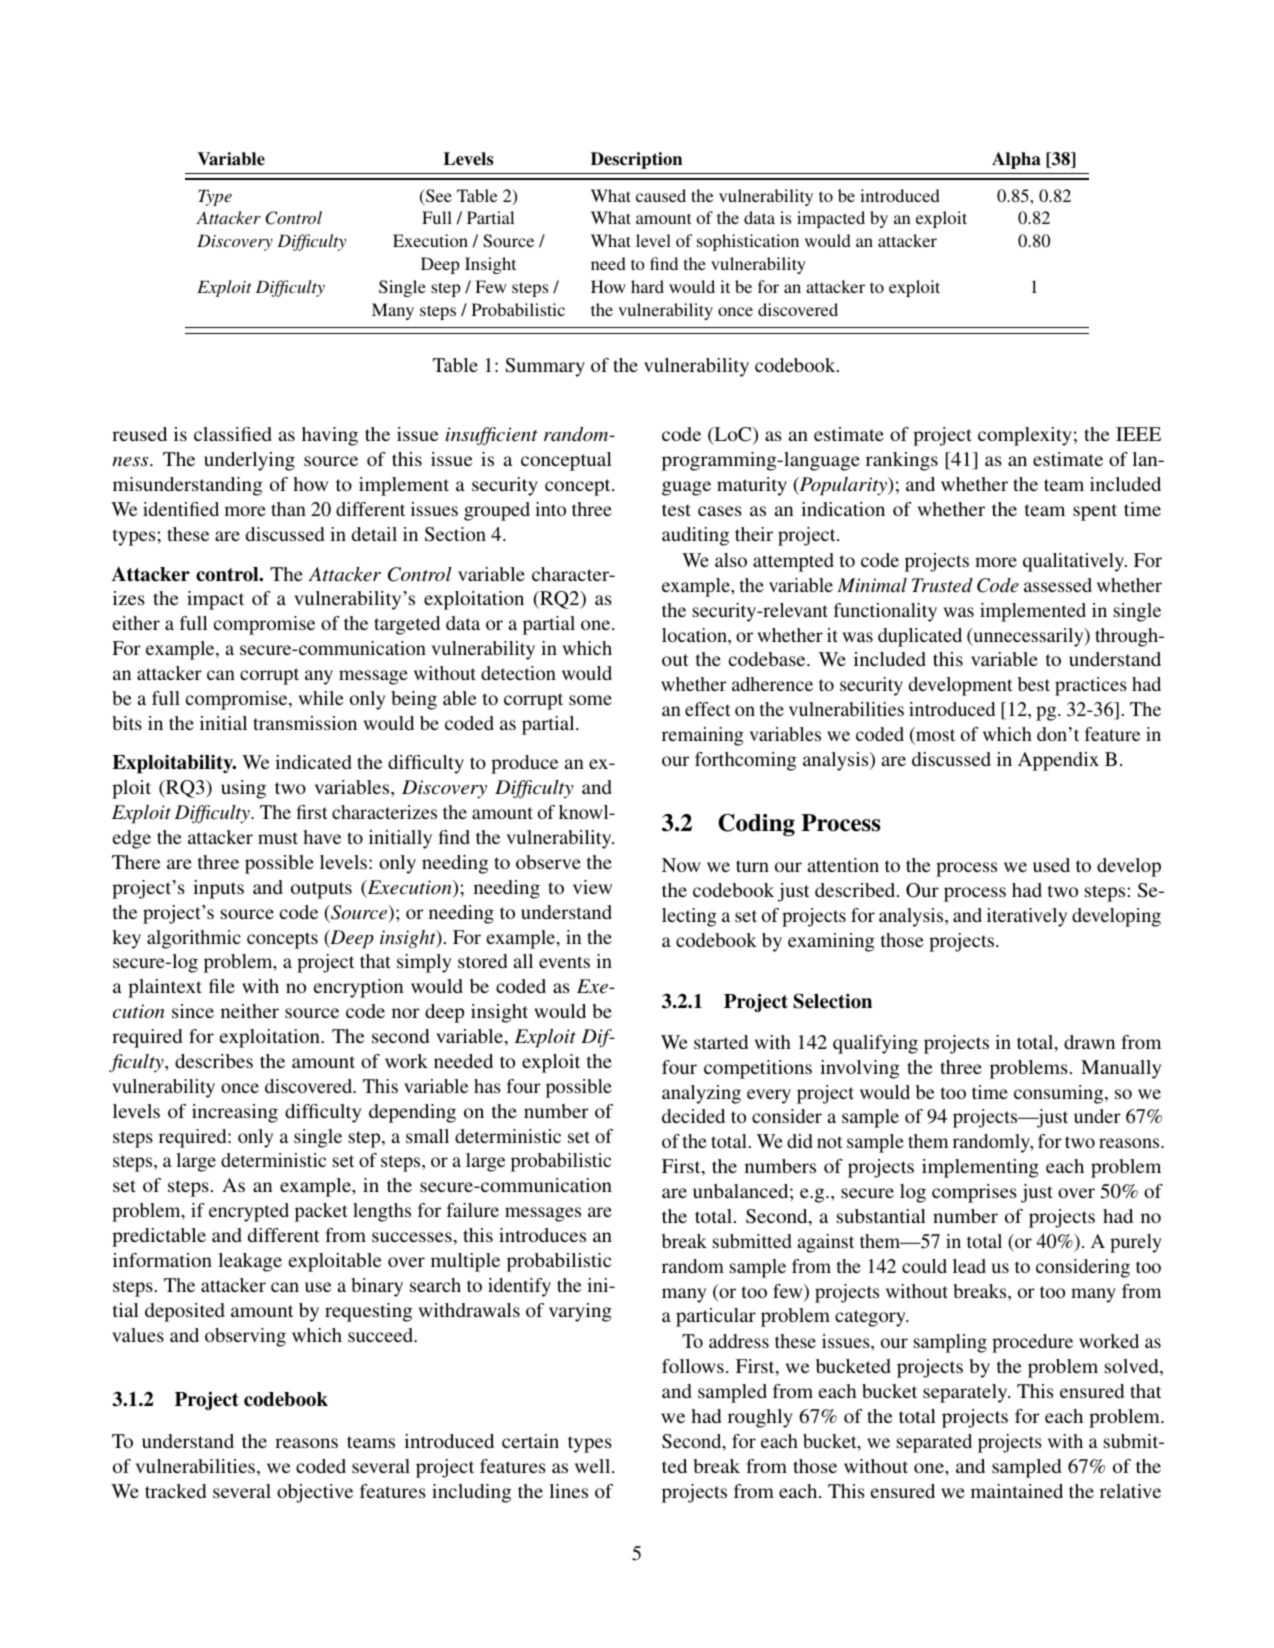  What do you see at coordinates (222, 986) in the document?
I see `file` at bounding box center [222, 986].
